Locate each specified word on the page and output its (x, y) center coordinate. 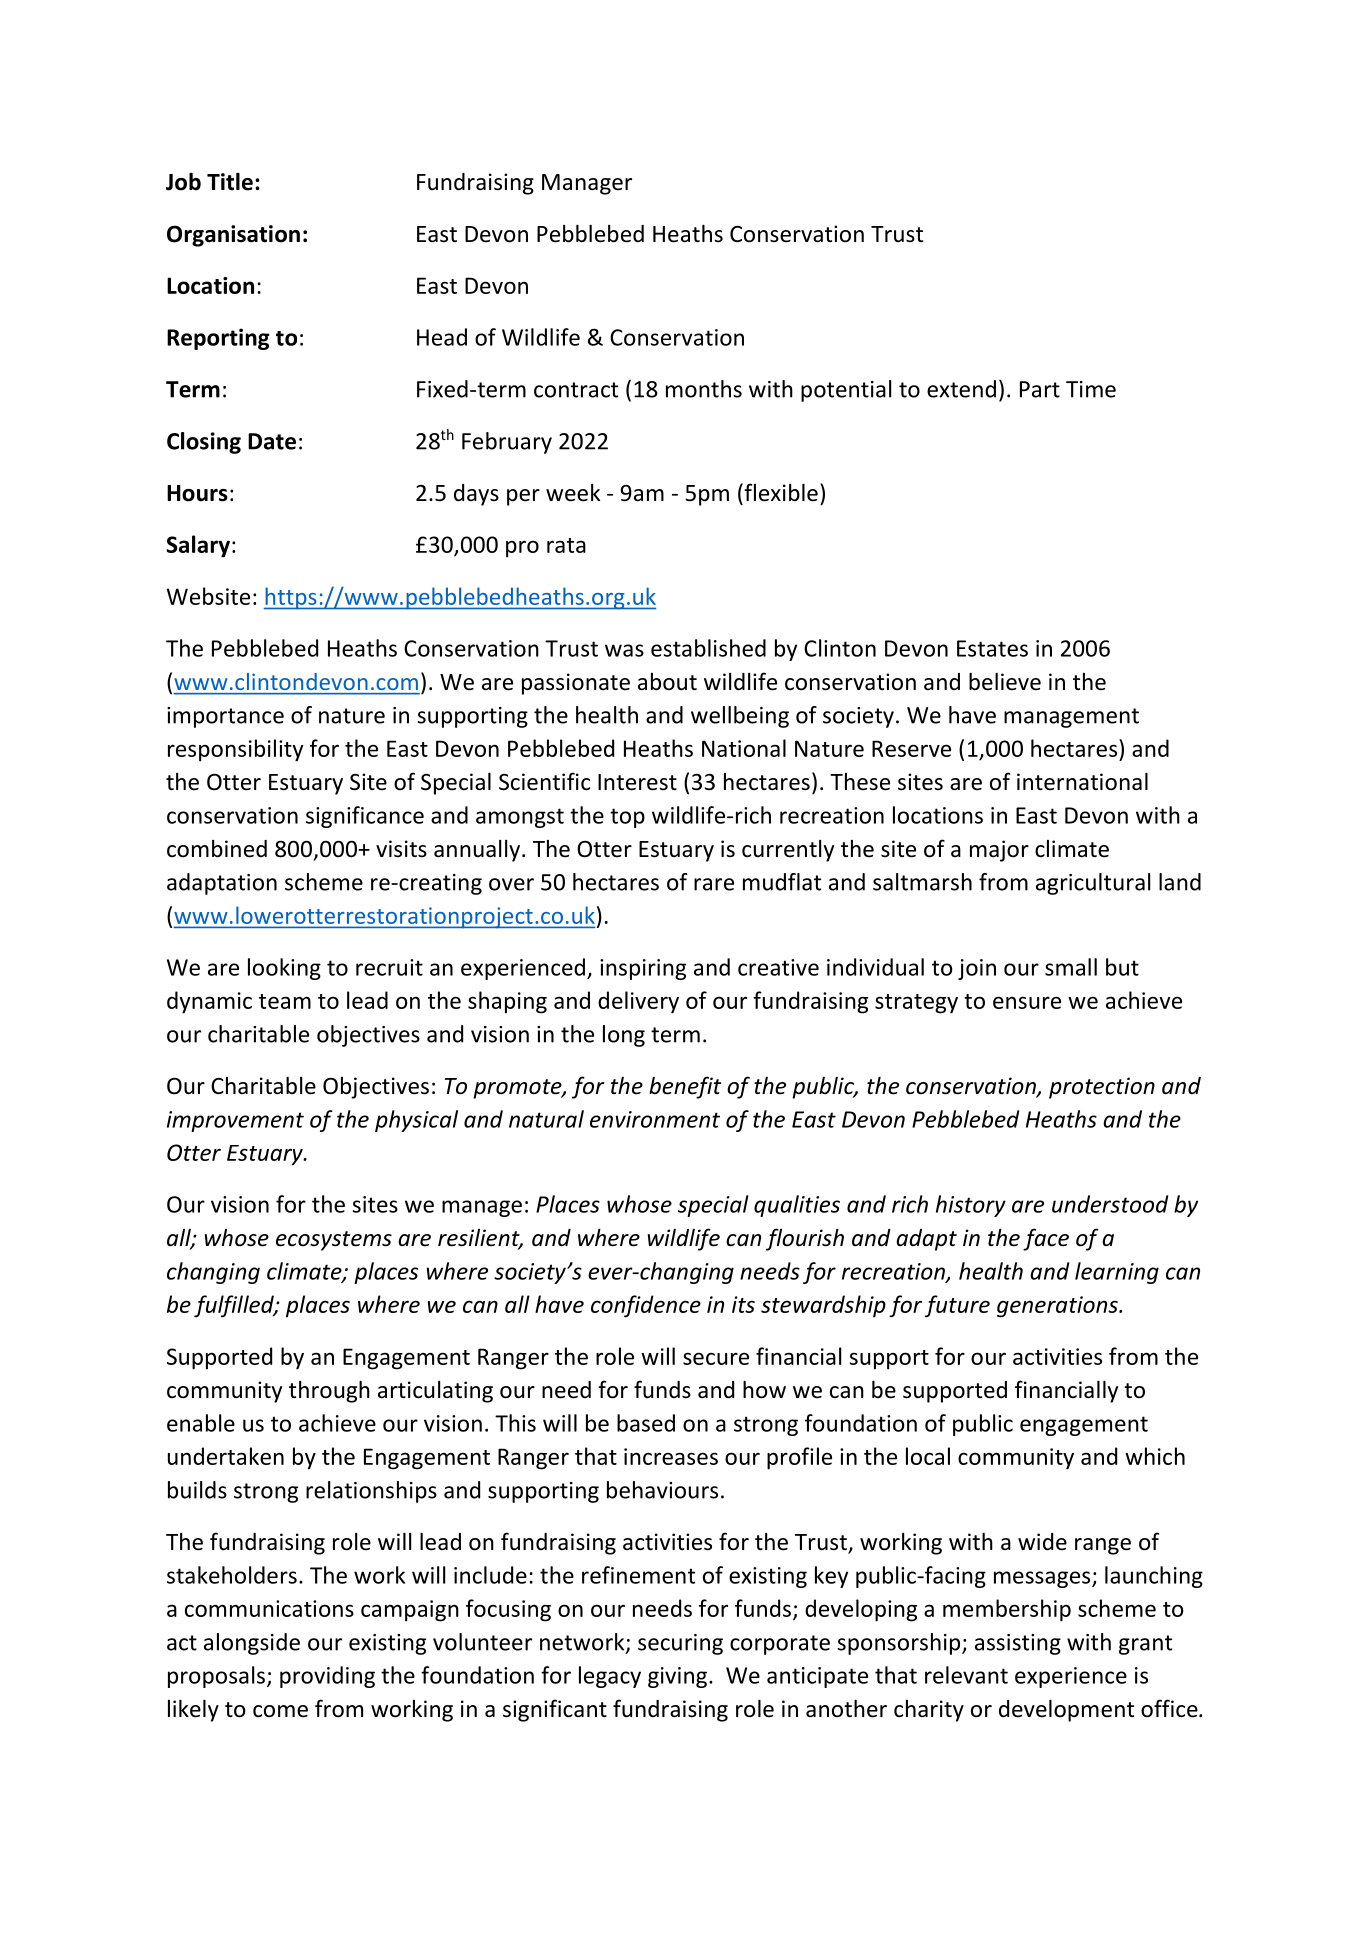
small (1071, 967)
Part (1040, 389)
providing (327, 1677)
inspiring (643, 969)
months (704, 389)
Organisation (233, 236)
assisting (1018, 1644)
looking (284, 969)
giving (677, 1677)
